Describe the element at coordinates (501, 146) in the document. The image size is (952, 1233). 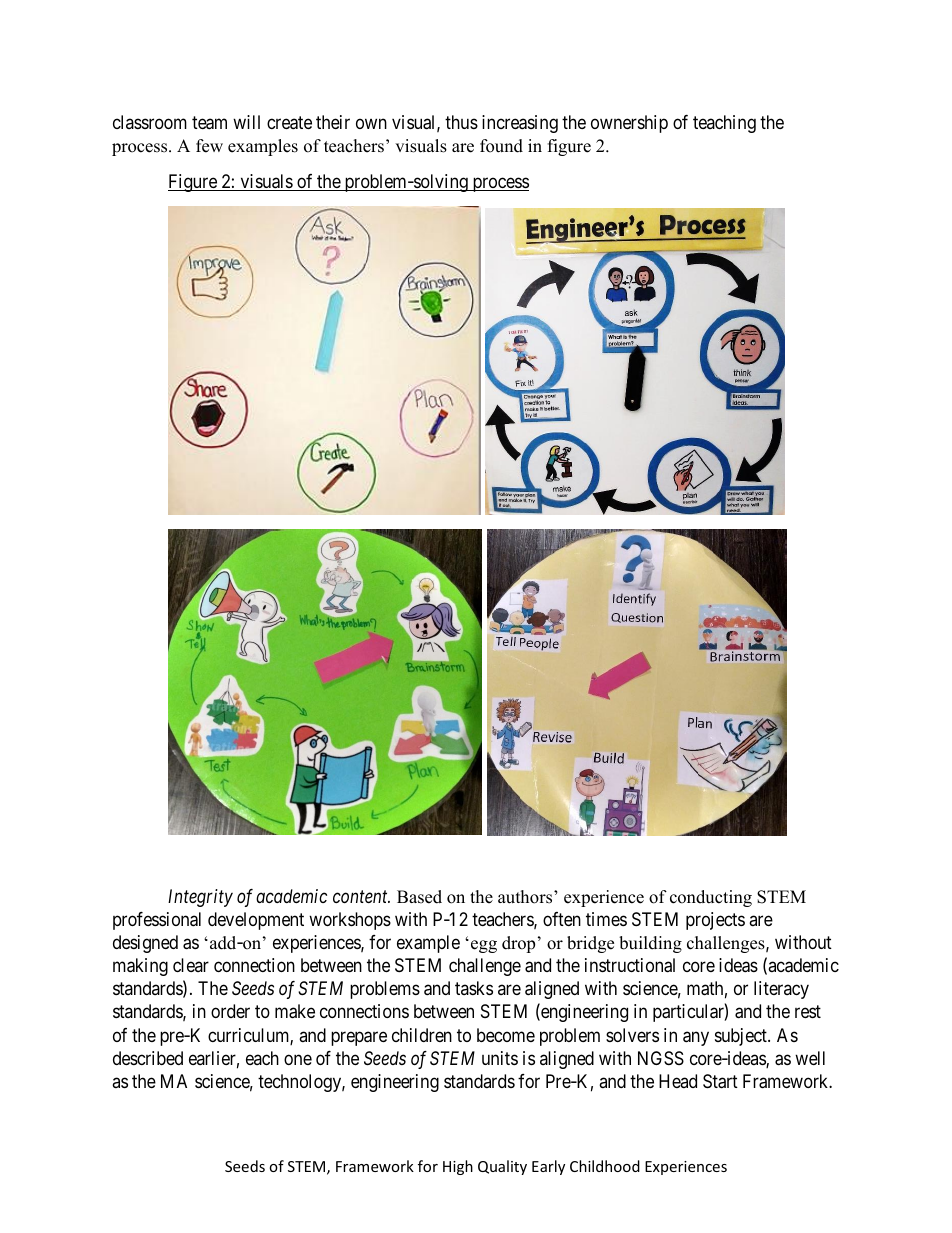
I see `found` at that location.
